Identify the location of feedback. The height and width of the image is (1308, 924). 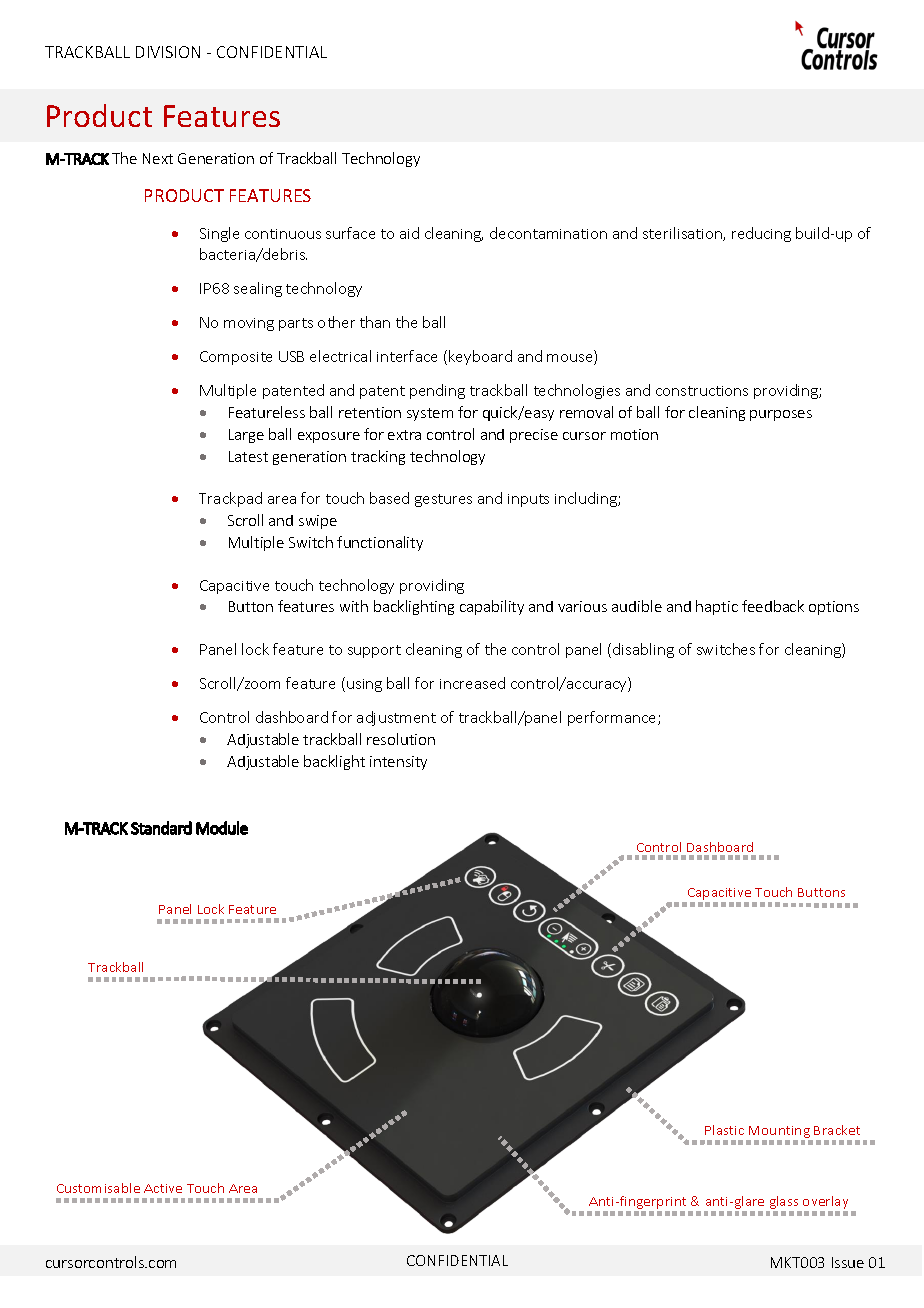
(773, 606).
